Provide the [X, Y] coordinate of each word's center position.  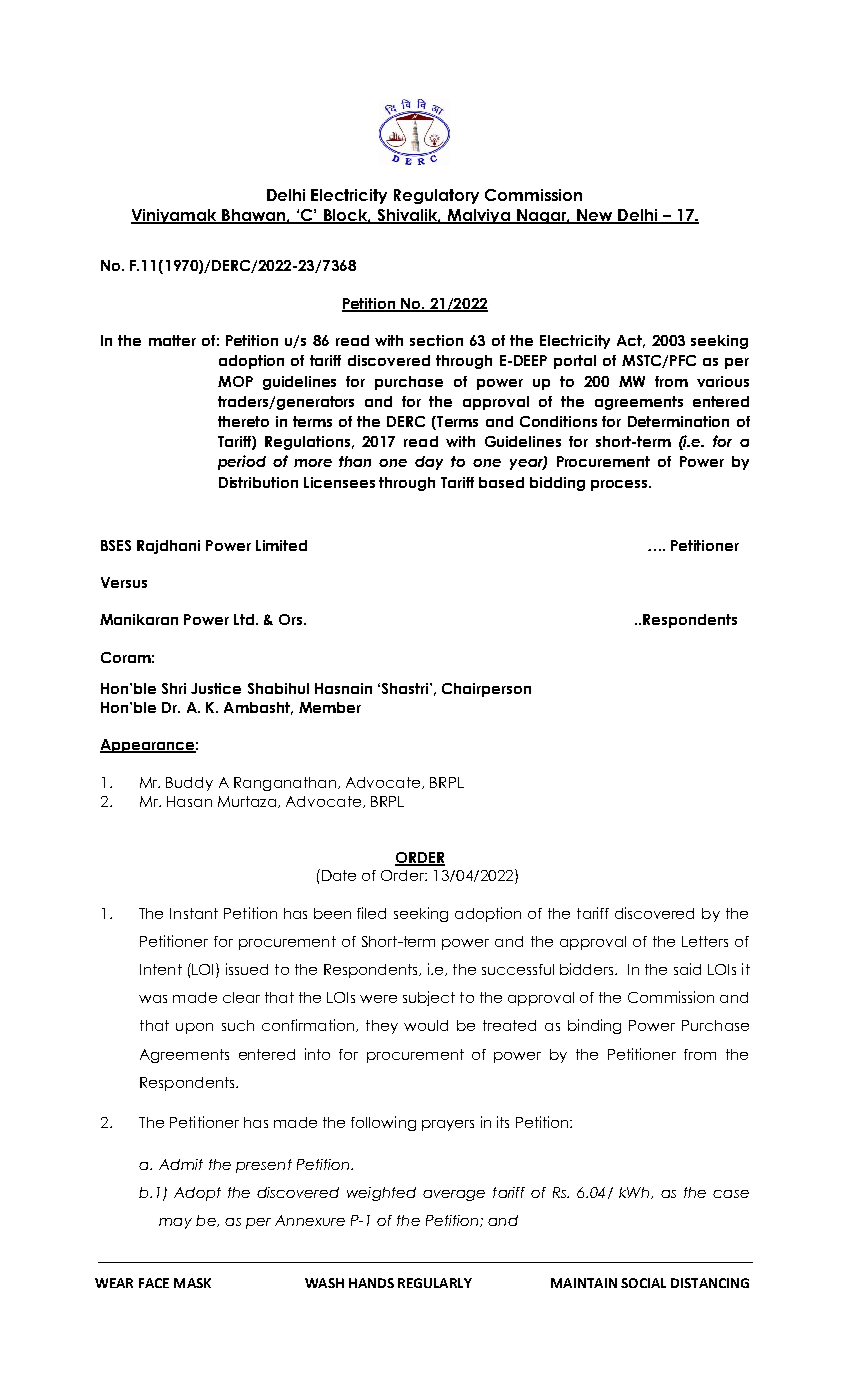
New [595, 216]
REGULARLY [435, 1283]
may [175, 1223]
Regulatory [436, 196]
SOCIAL [643, 1283]
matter [172, 340]
